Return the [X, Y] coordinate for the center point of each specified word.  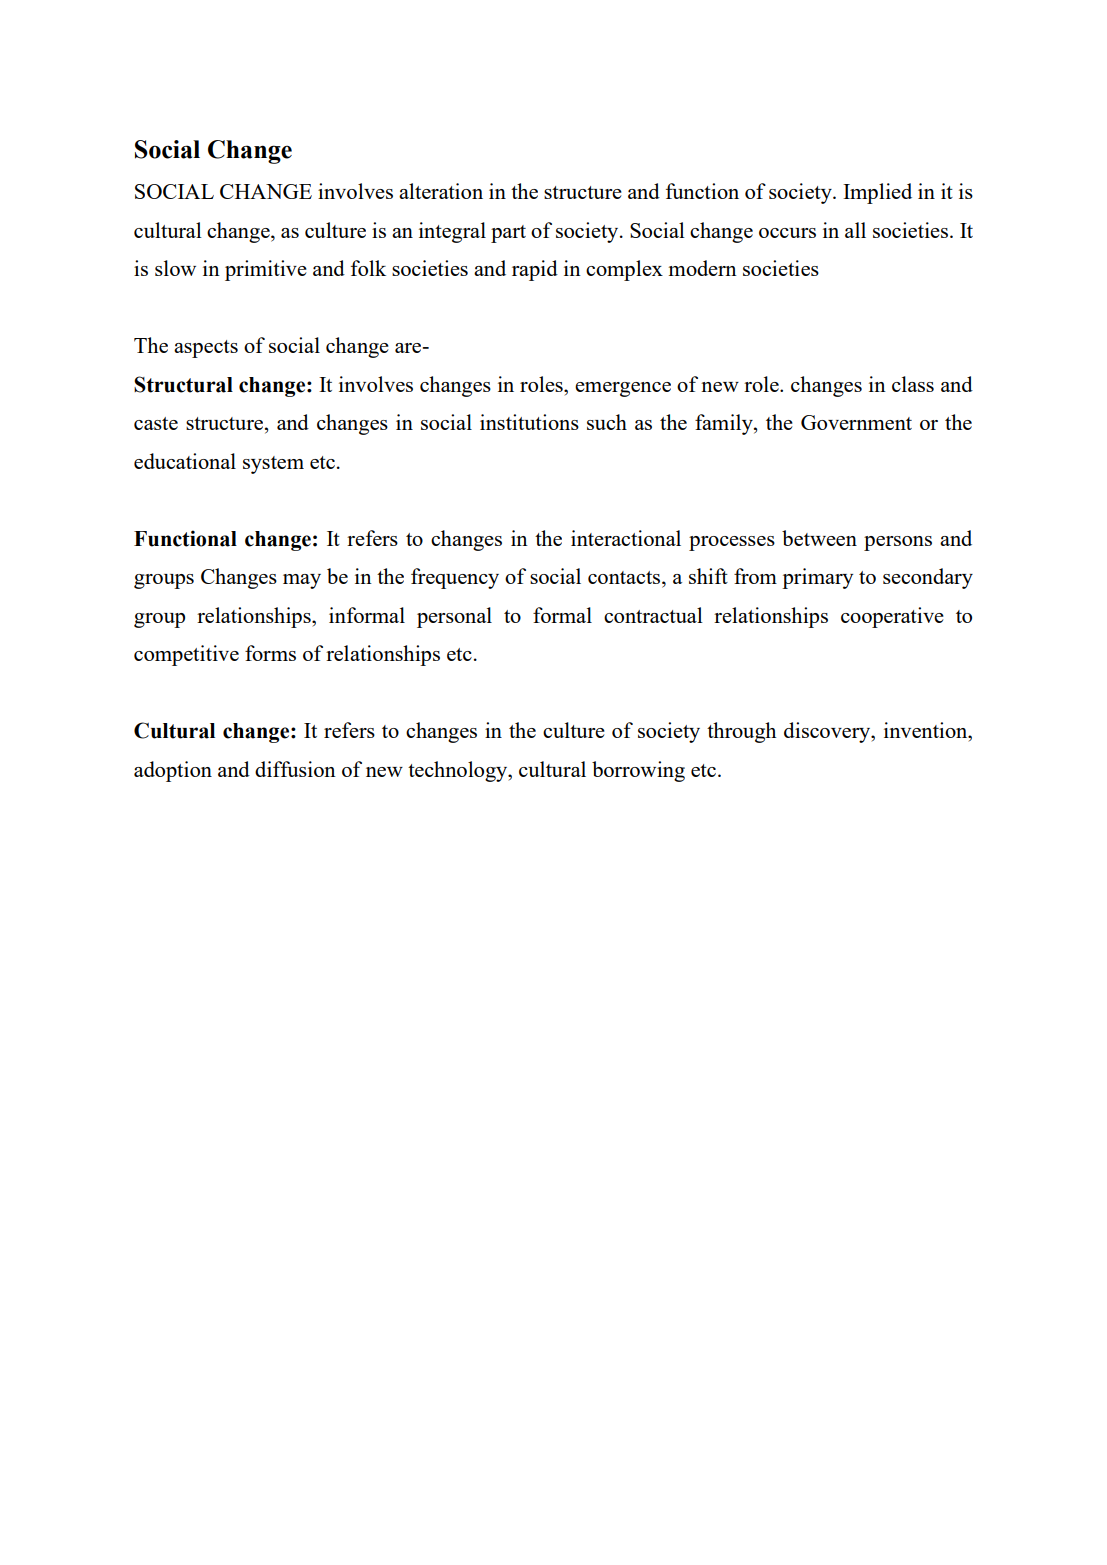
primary [817, 578]
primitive [266, 270]
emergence [623, 389]
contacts [625, 577]
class [913, 384]
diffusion [295, 769]
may [302, 581]
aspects [206, 349]
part [508, 234]
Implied [877, 193]
